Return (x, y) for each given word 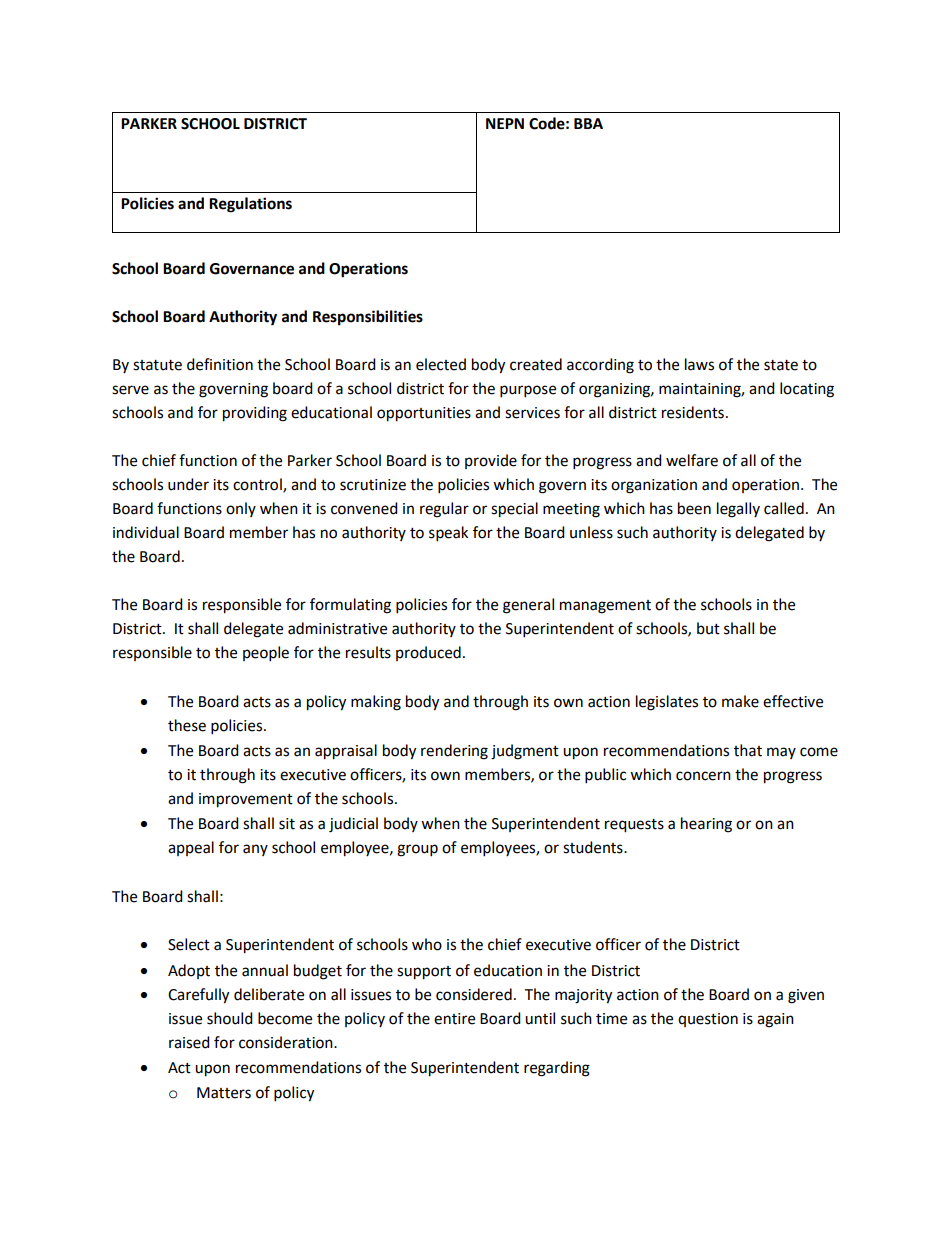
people (266, 654)
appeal (191, 848)
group (417, 850)
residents (693, 412)
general (528, 606)
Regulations (250, 205)
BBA (588, 123)
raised (189, 1042)
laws (699, 364)
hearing (706, 825)
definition (220, 364)
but (708, 628)
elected (441, 364)
